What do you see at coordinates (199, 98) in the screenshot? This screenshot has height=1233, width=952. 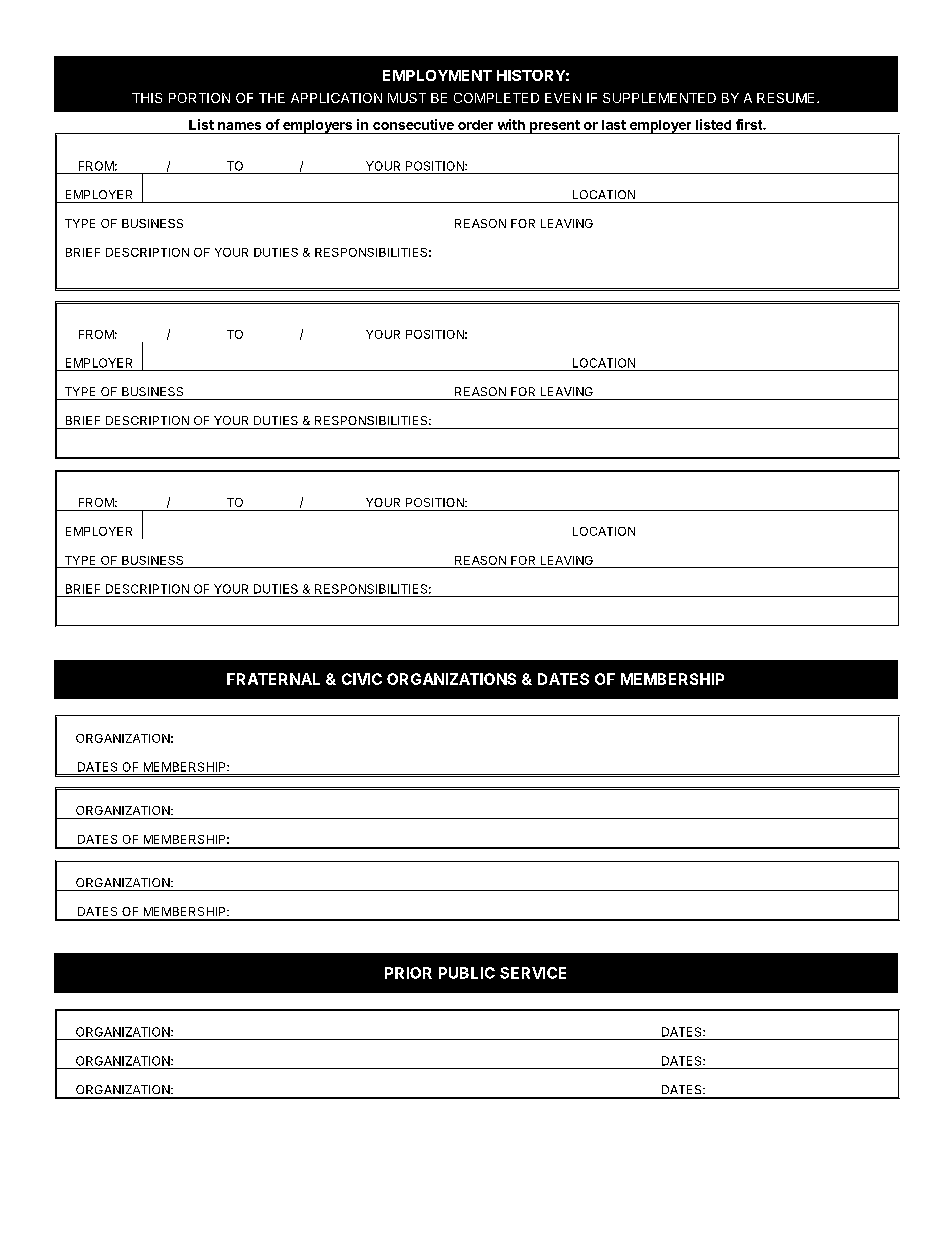 I see `PORTION` at bounding box center [199, 98].
